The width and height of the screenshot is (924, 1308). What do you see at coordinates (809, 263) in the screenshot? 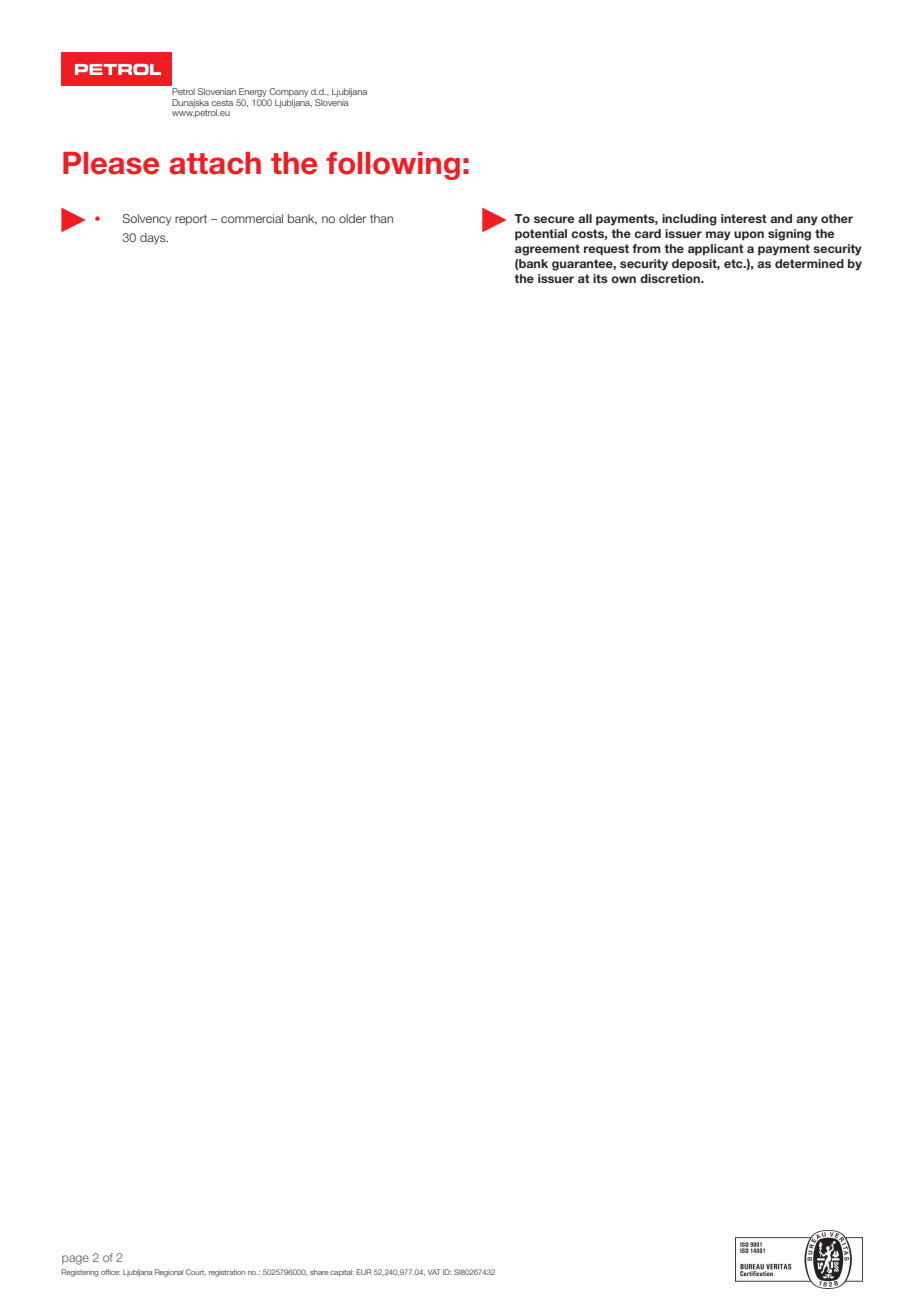
I see `determined` at bounding box center [809, 263].
